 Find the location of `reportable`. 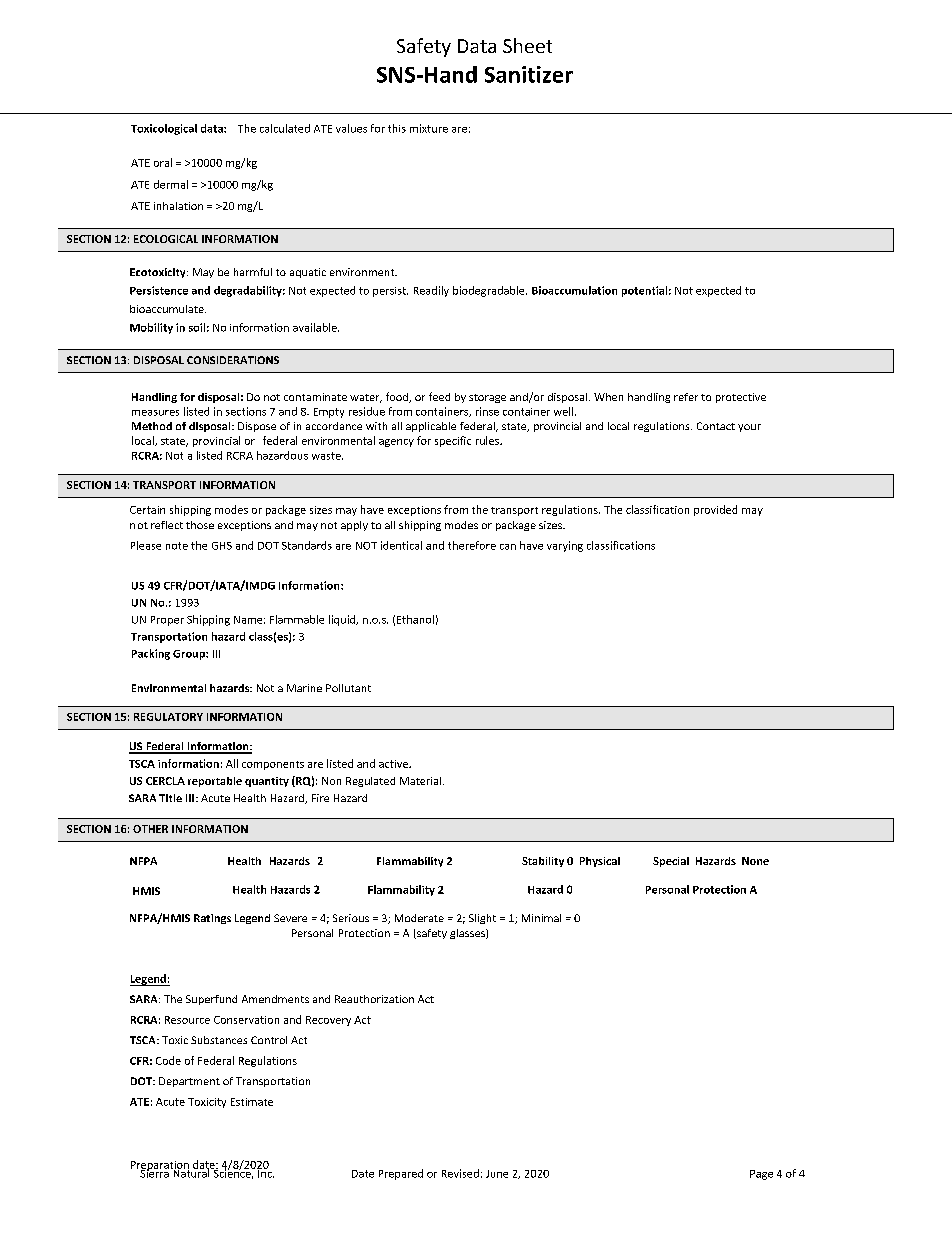

reportable is located at coordinates (215, 782).
